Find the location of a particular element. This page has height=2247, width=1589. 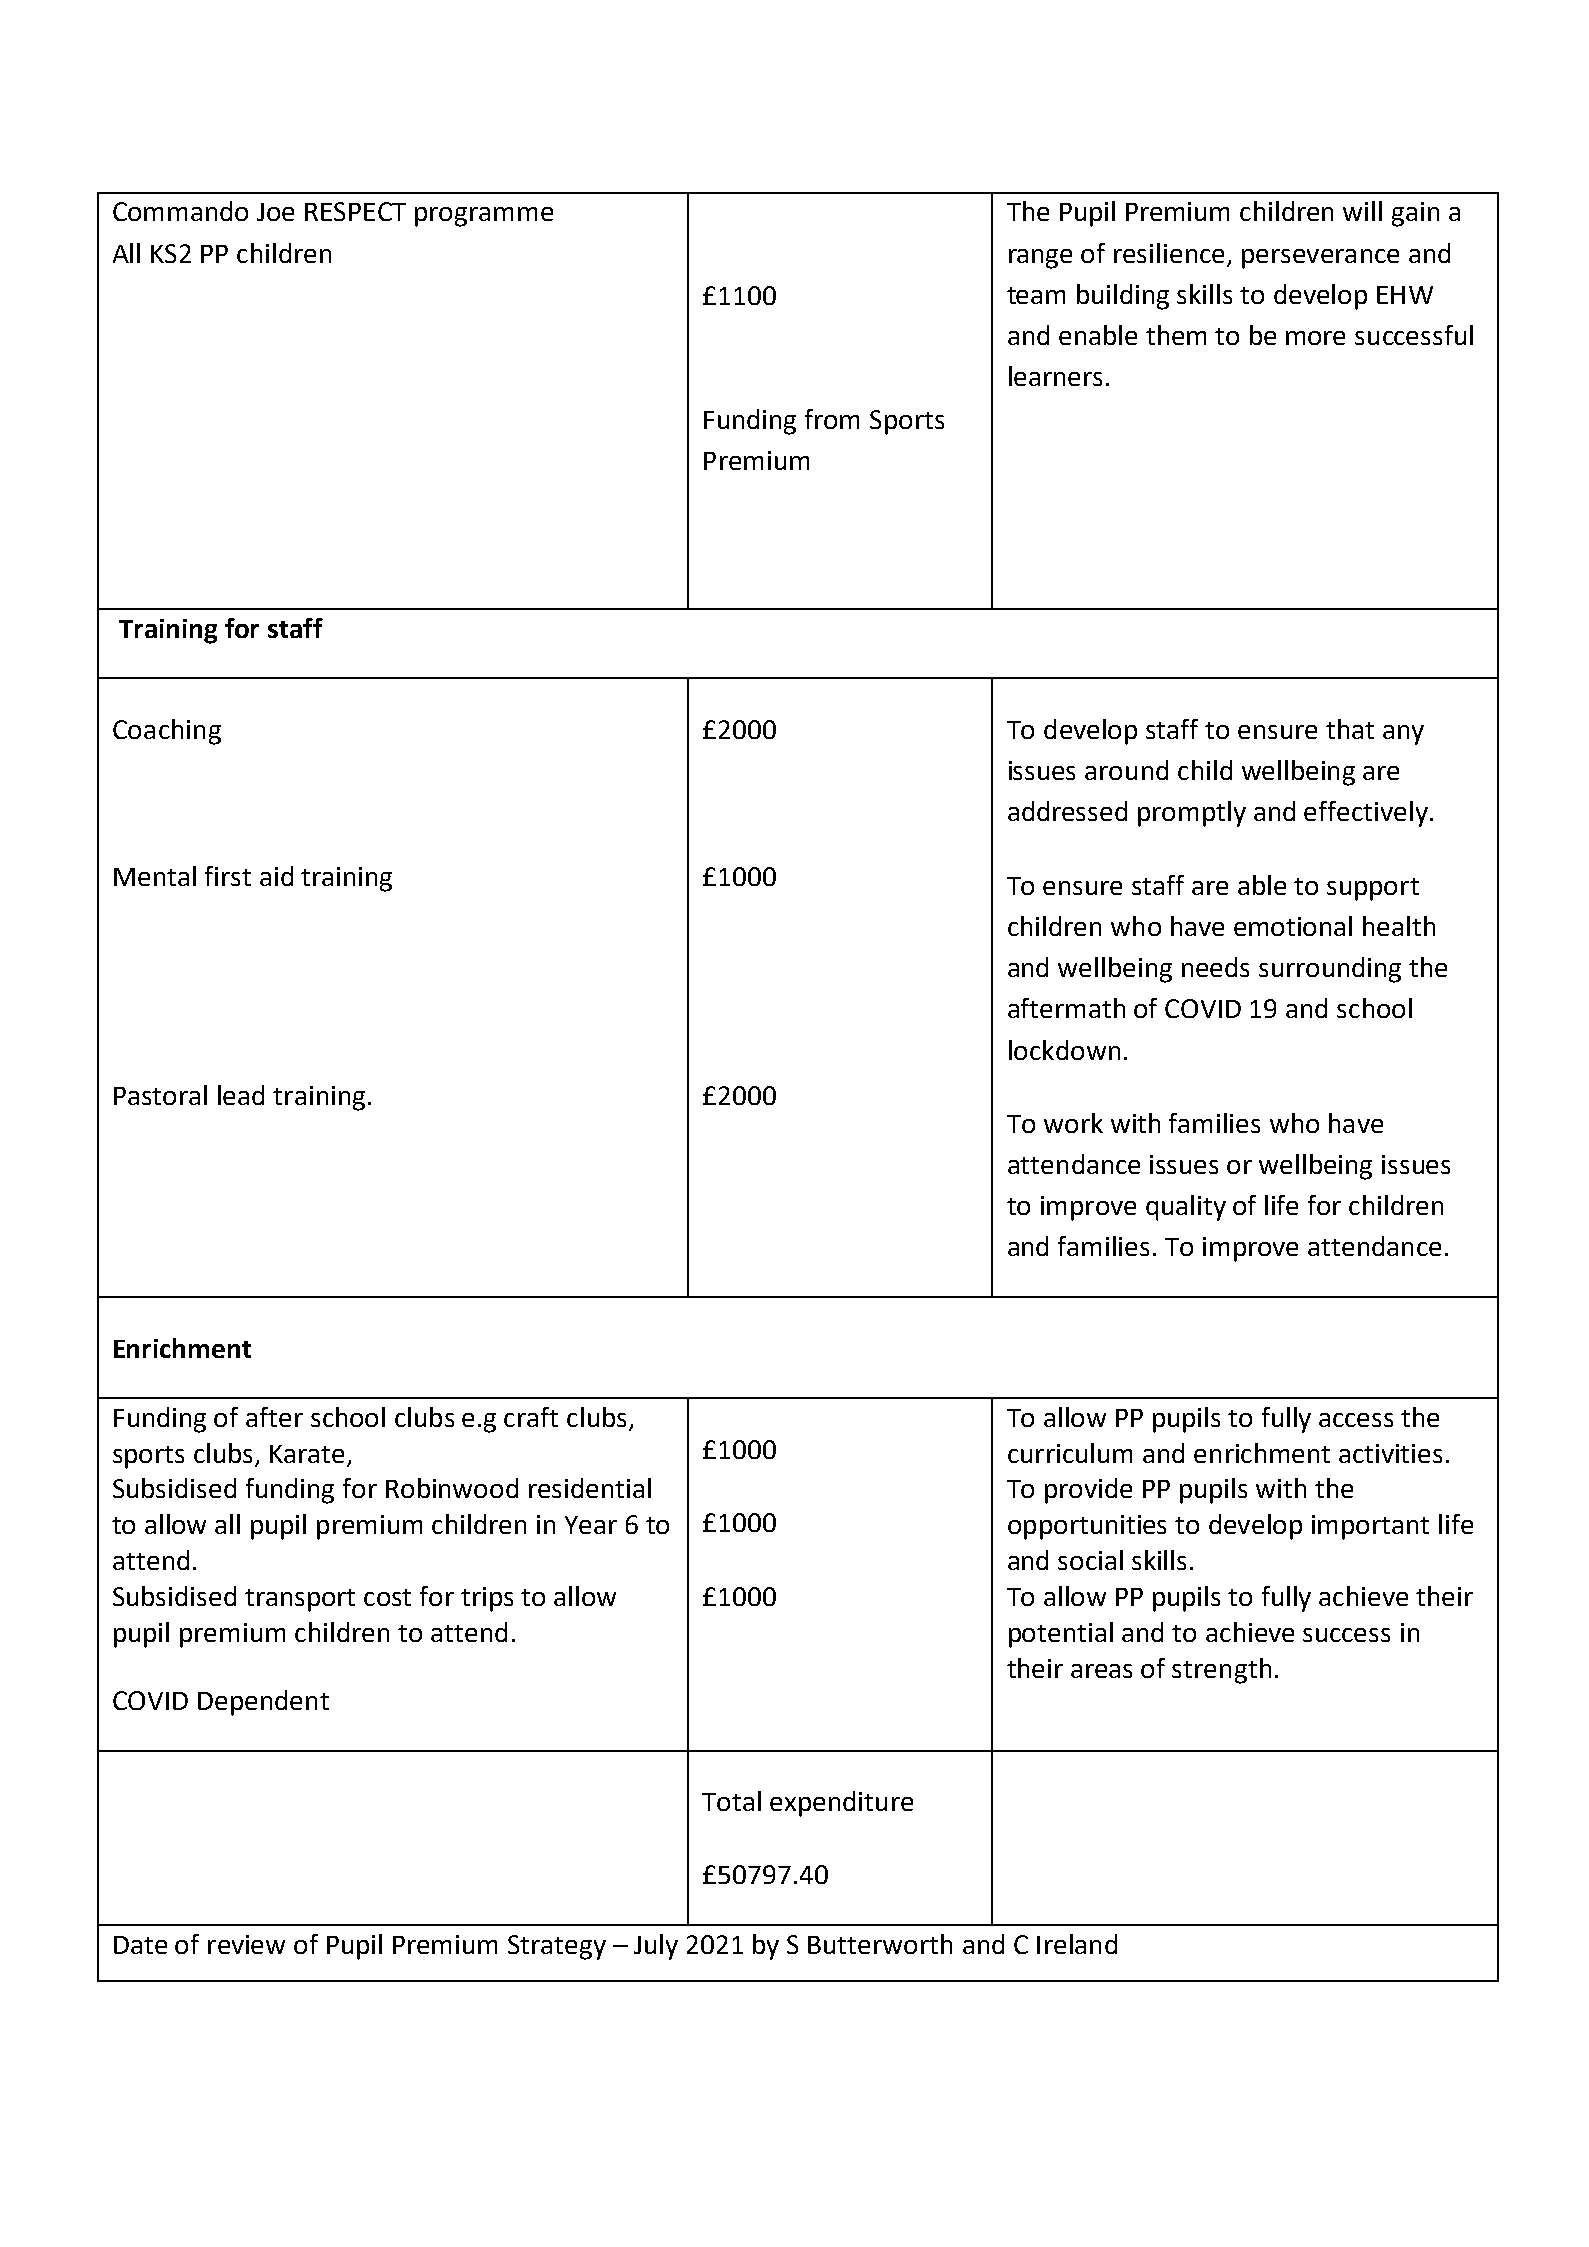

access is located at coordinates (1356, 1420).
